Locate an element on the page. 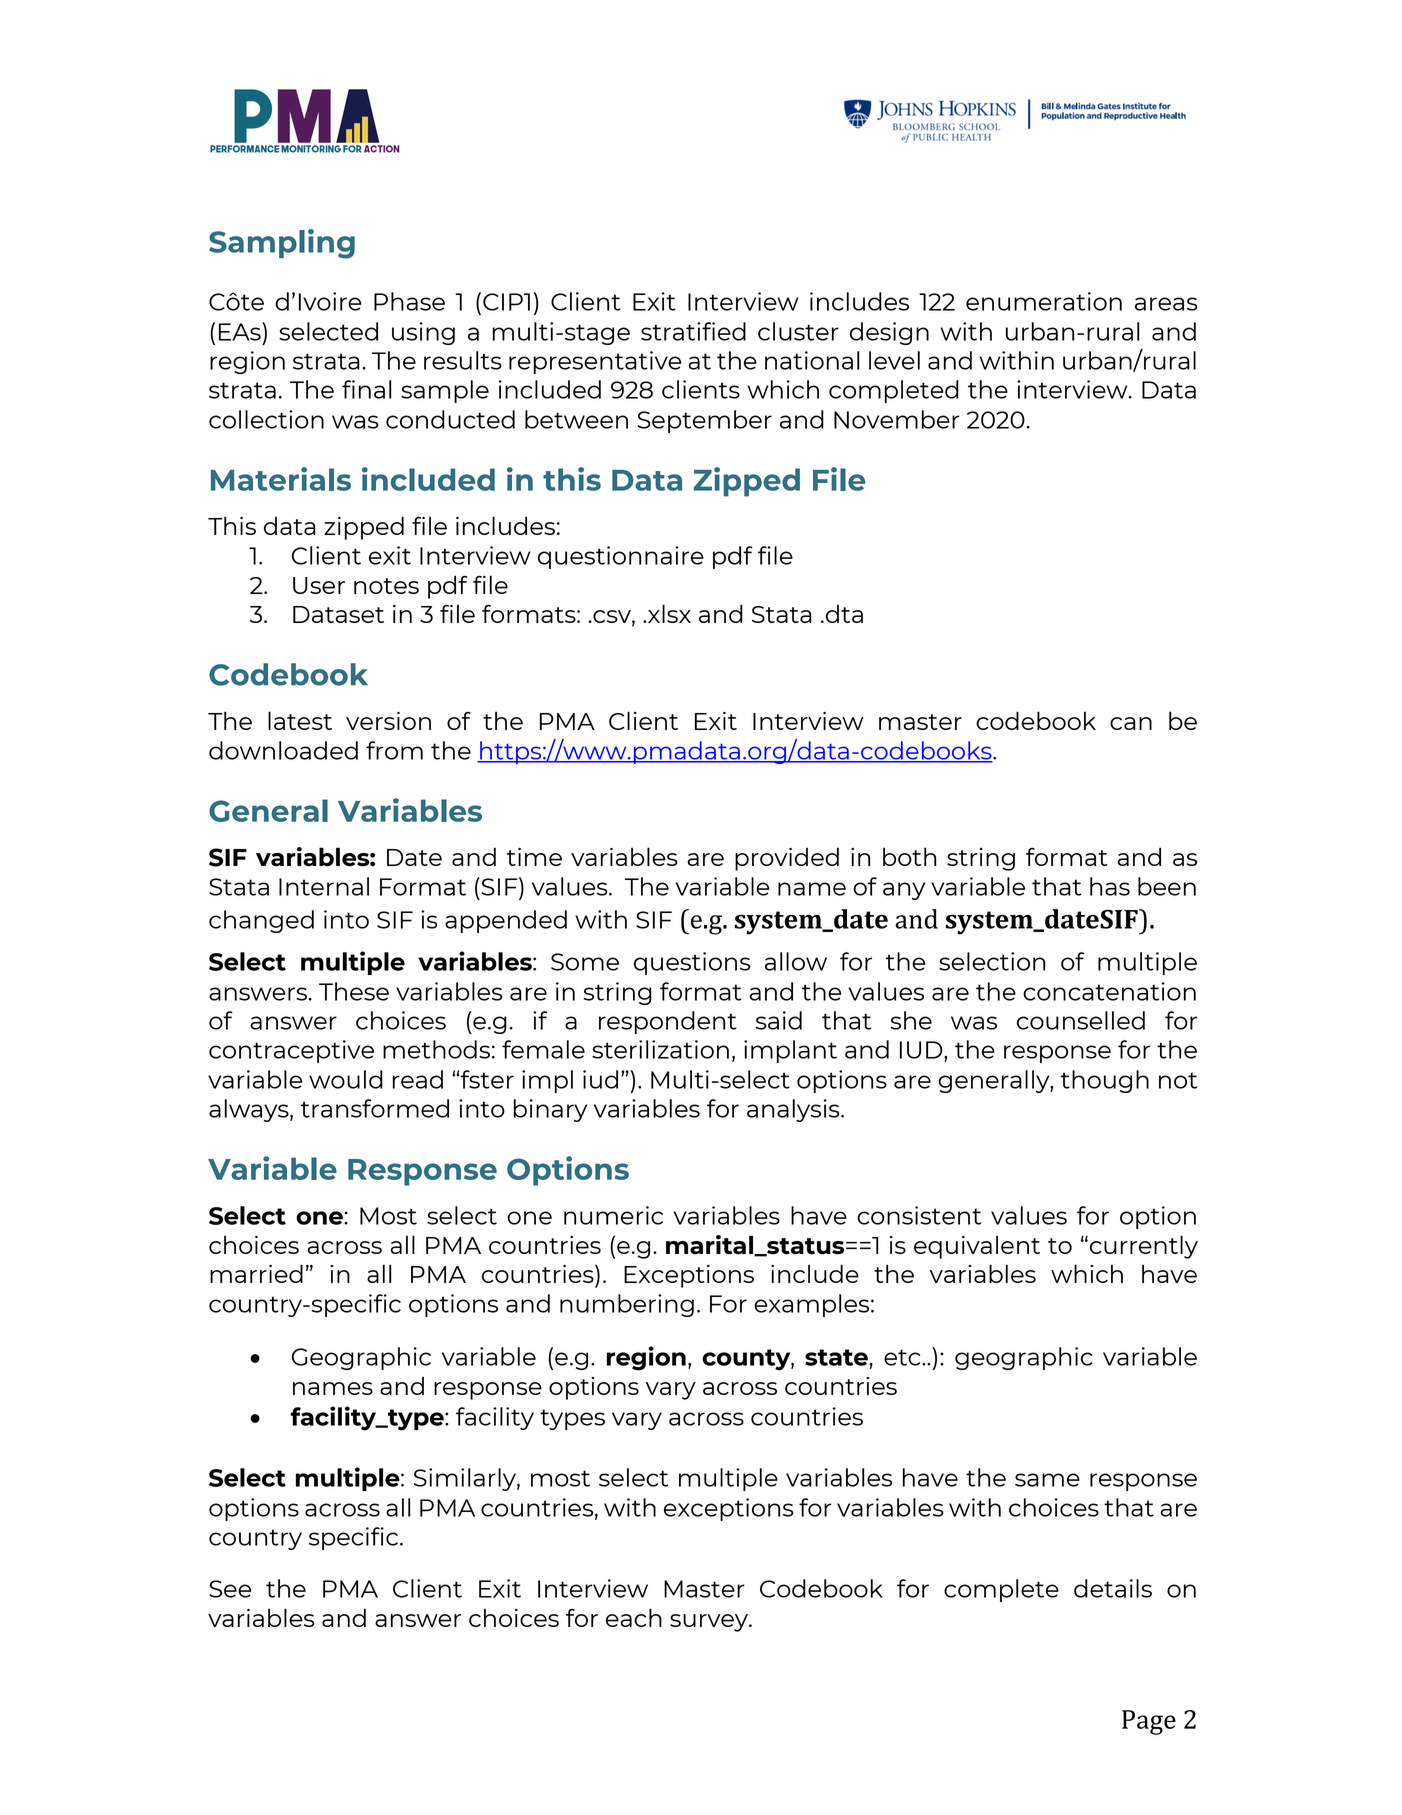 The image size is (1402, 1815). counselled is located at coordinates (1081, 1020).
